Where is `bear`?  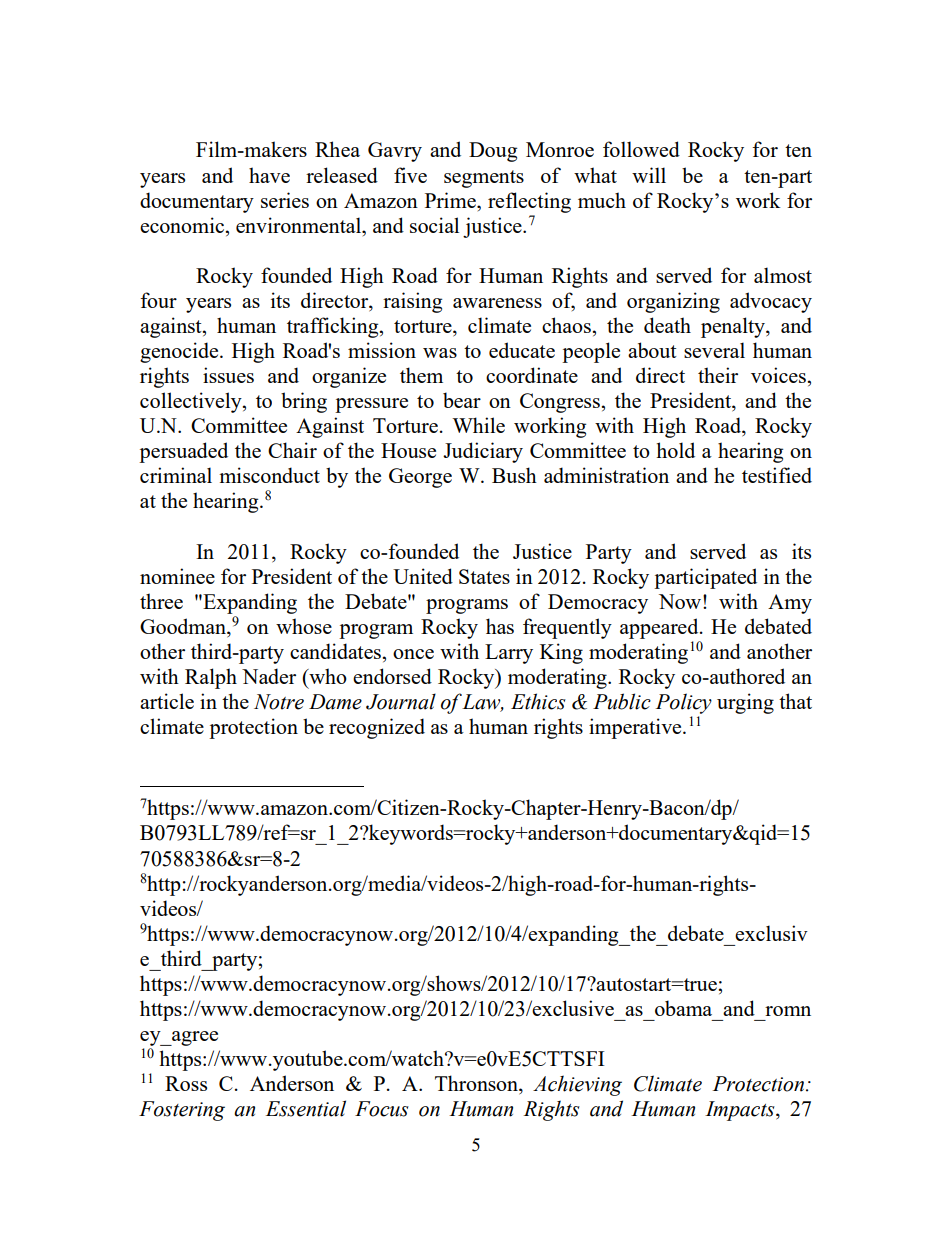 bear is located at coordinates (462, 400).
